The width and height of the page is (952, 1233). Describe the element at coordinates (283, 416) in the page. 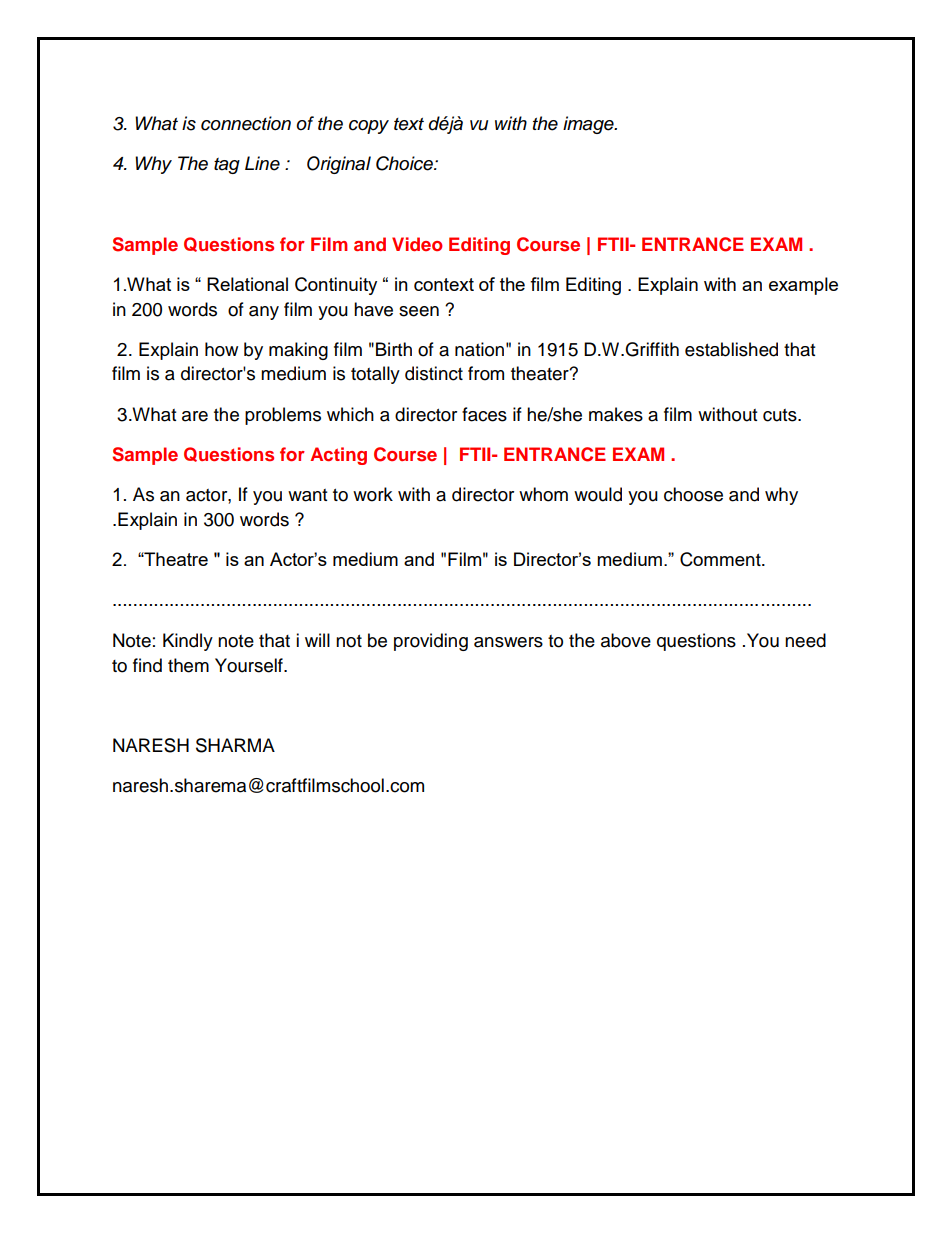

I see `problems` at that location.
